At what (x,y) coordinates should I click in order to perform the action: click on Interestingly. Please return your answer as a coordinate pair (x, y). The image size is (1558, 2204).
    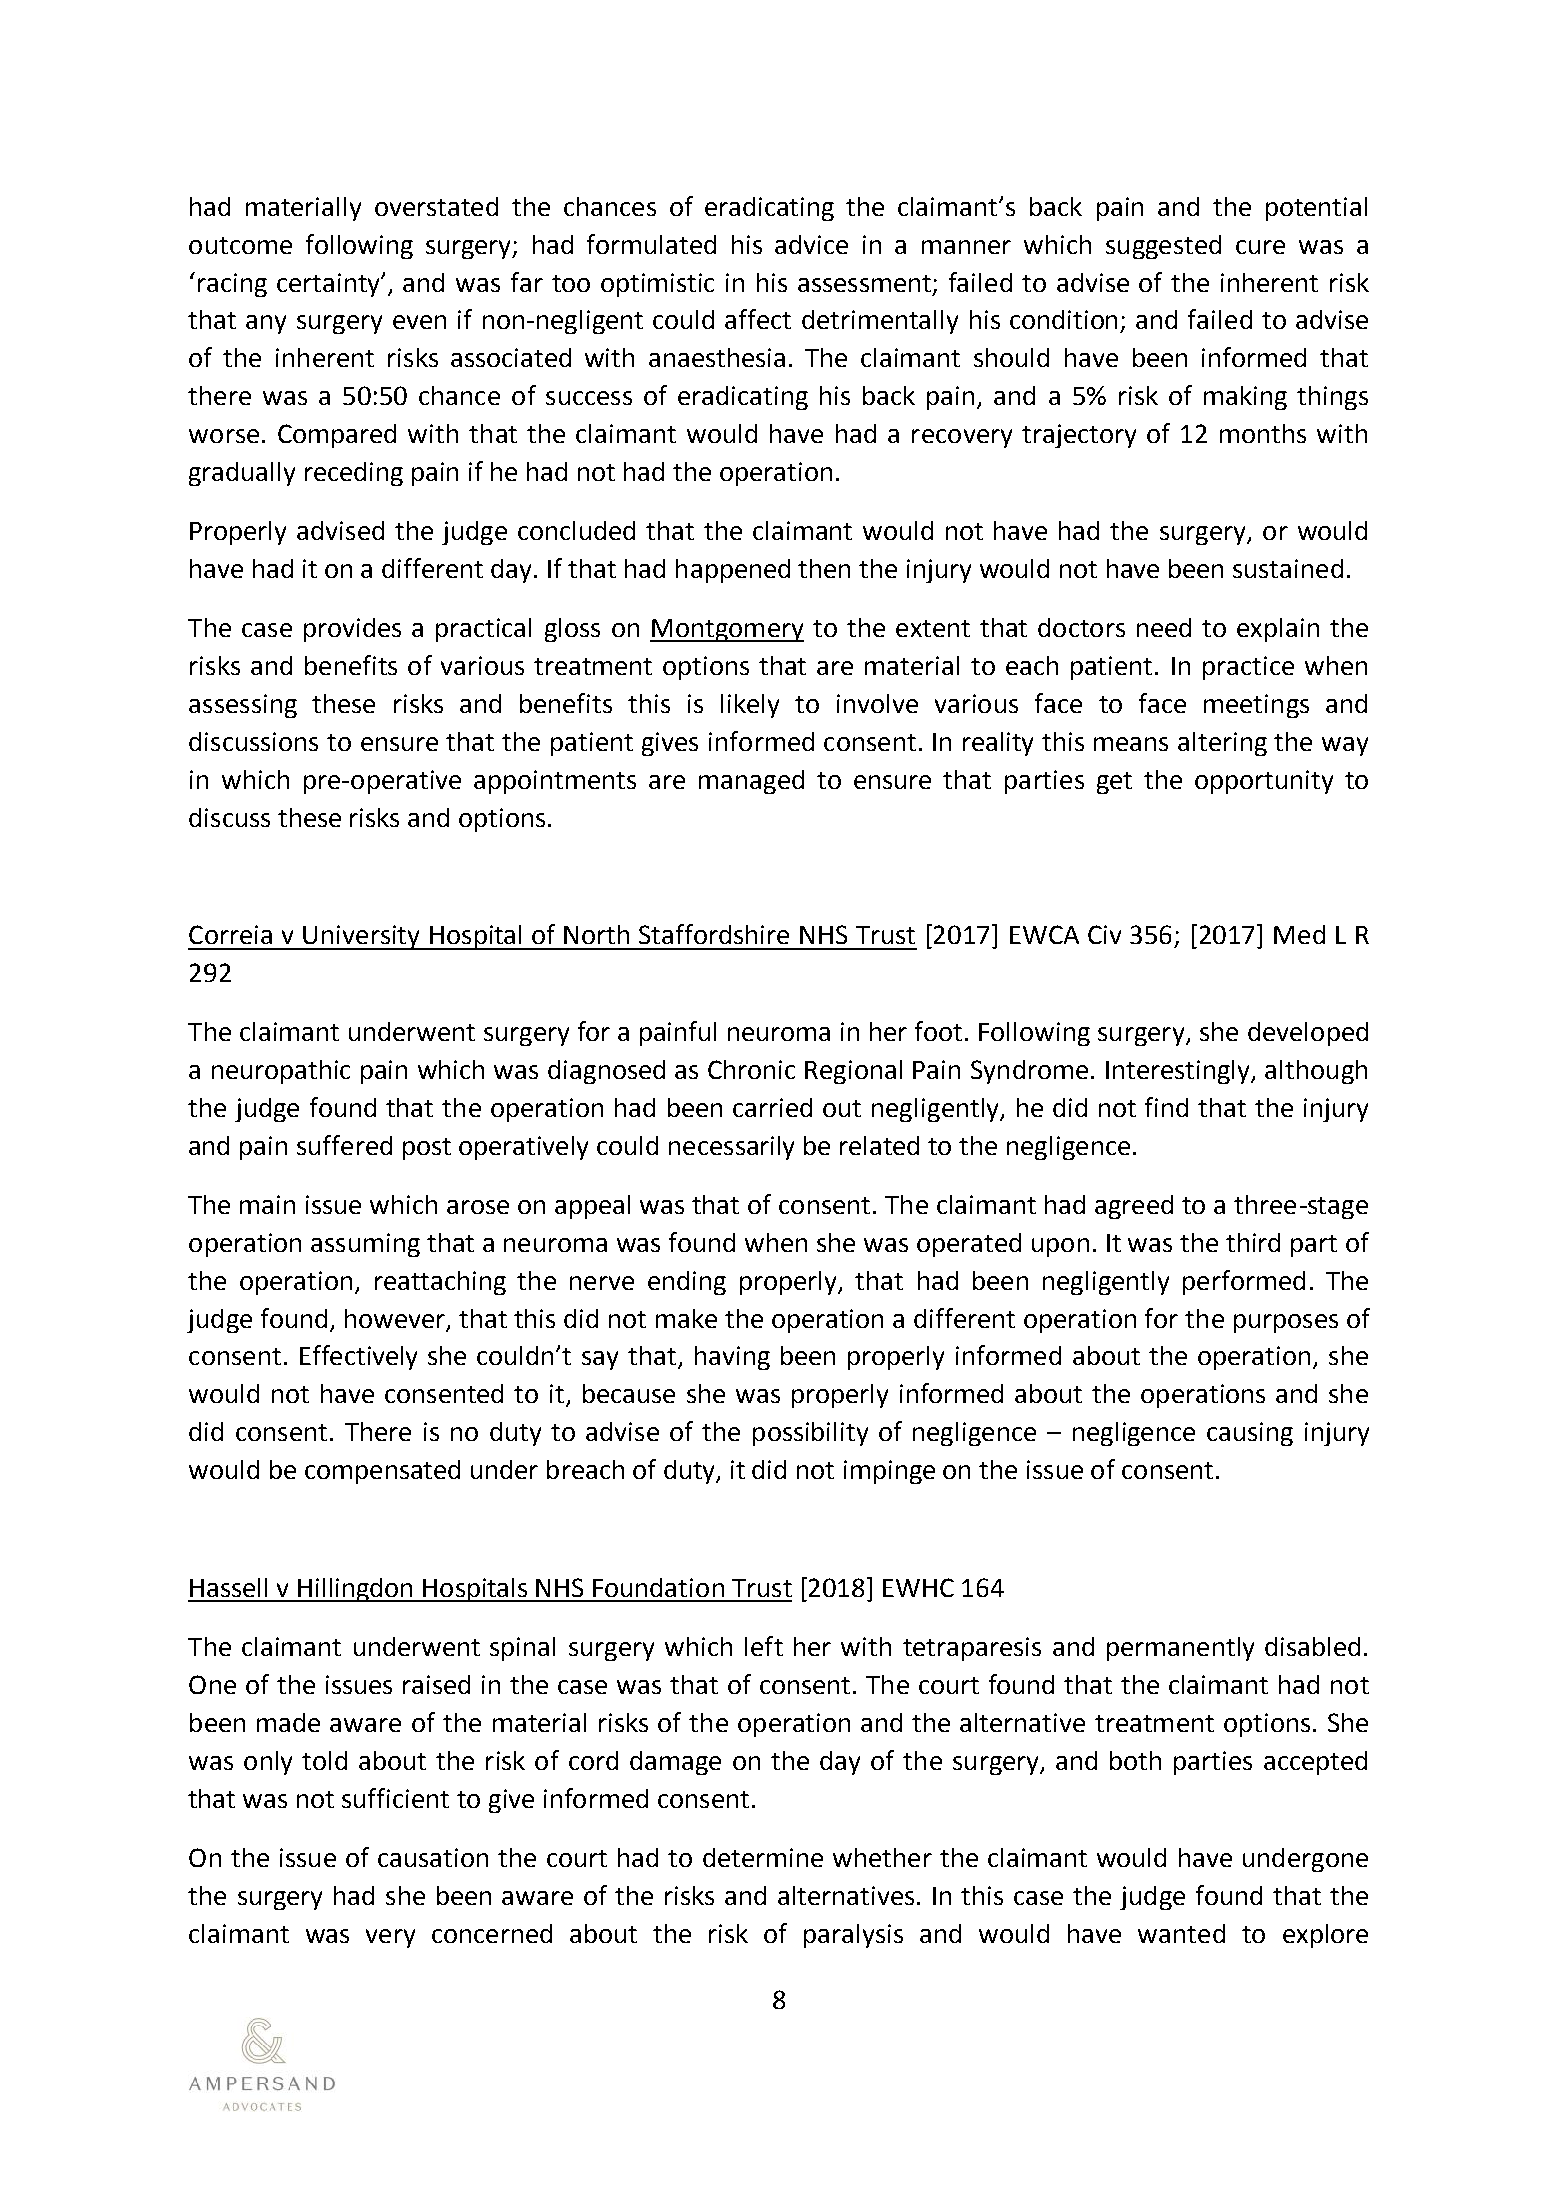
    Looking at the image, I should click on (1179, 1072).
